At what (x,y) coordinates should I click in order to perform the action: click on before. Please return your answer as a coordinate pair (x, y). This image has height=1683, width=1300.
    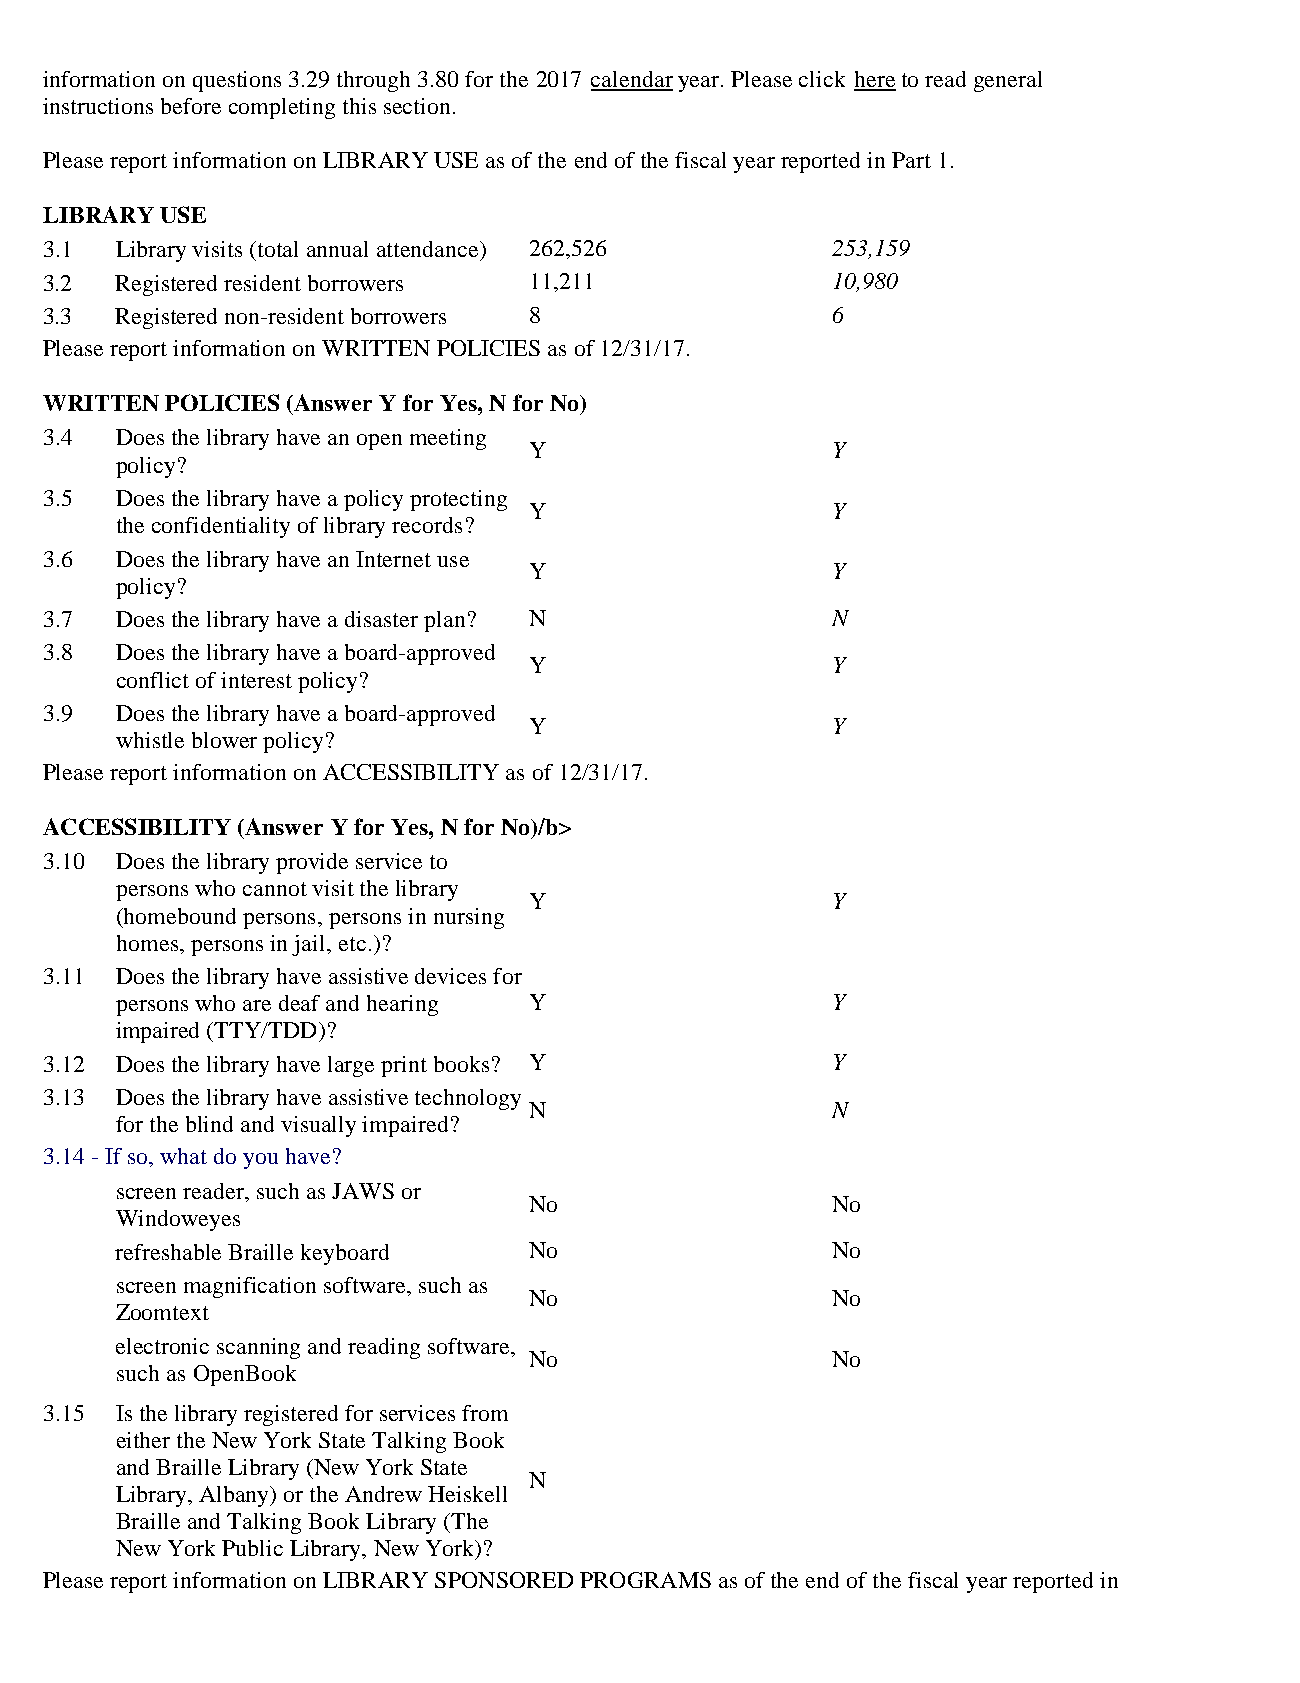
    Looking at the image, I should click on (191, 106).
